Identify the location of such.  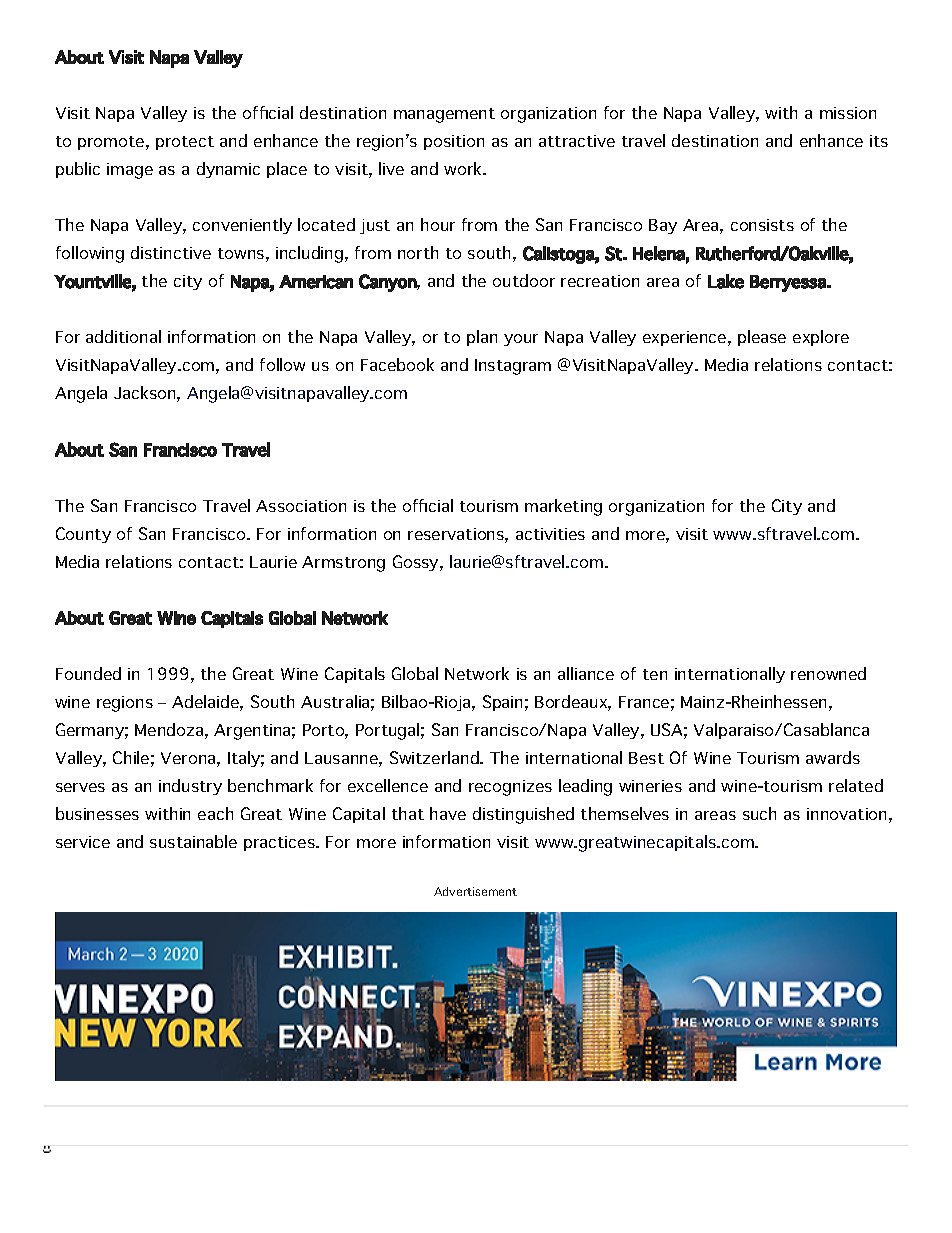
(759, 813).
